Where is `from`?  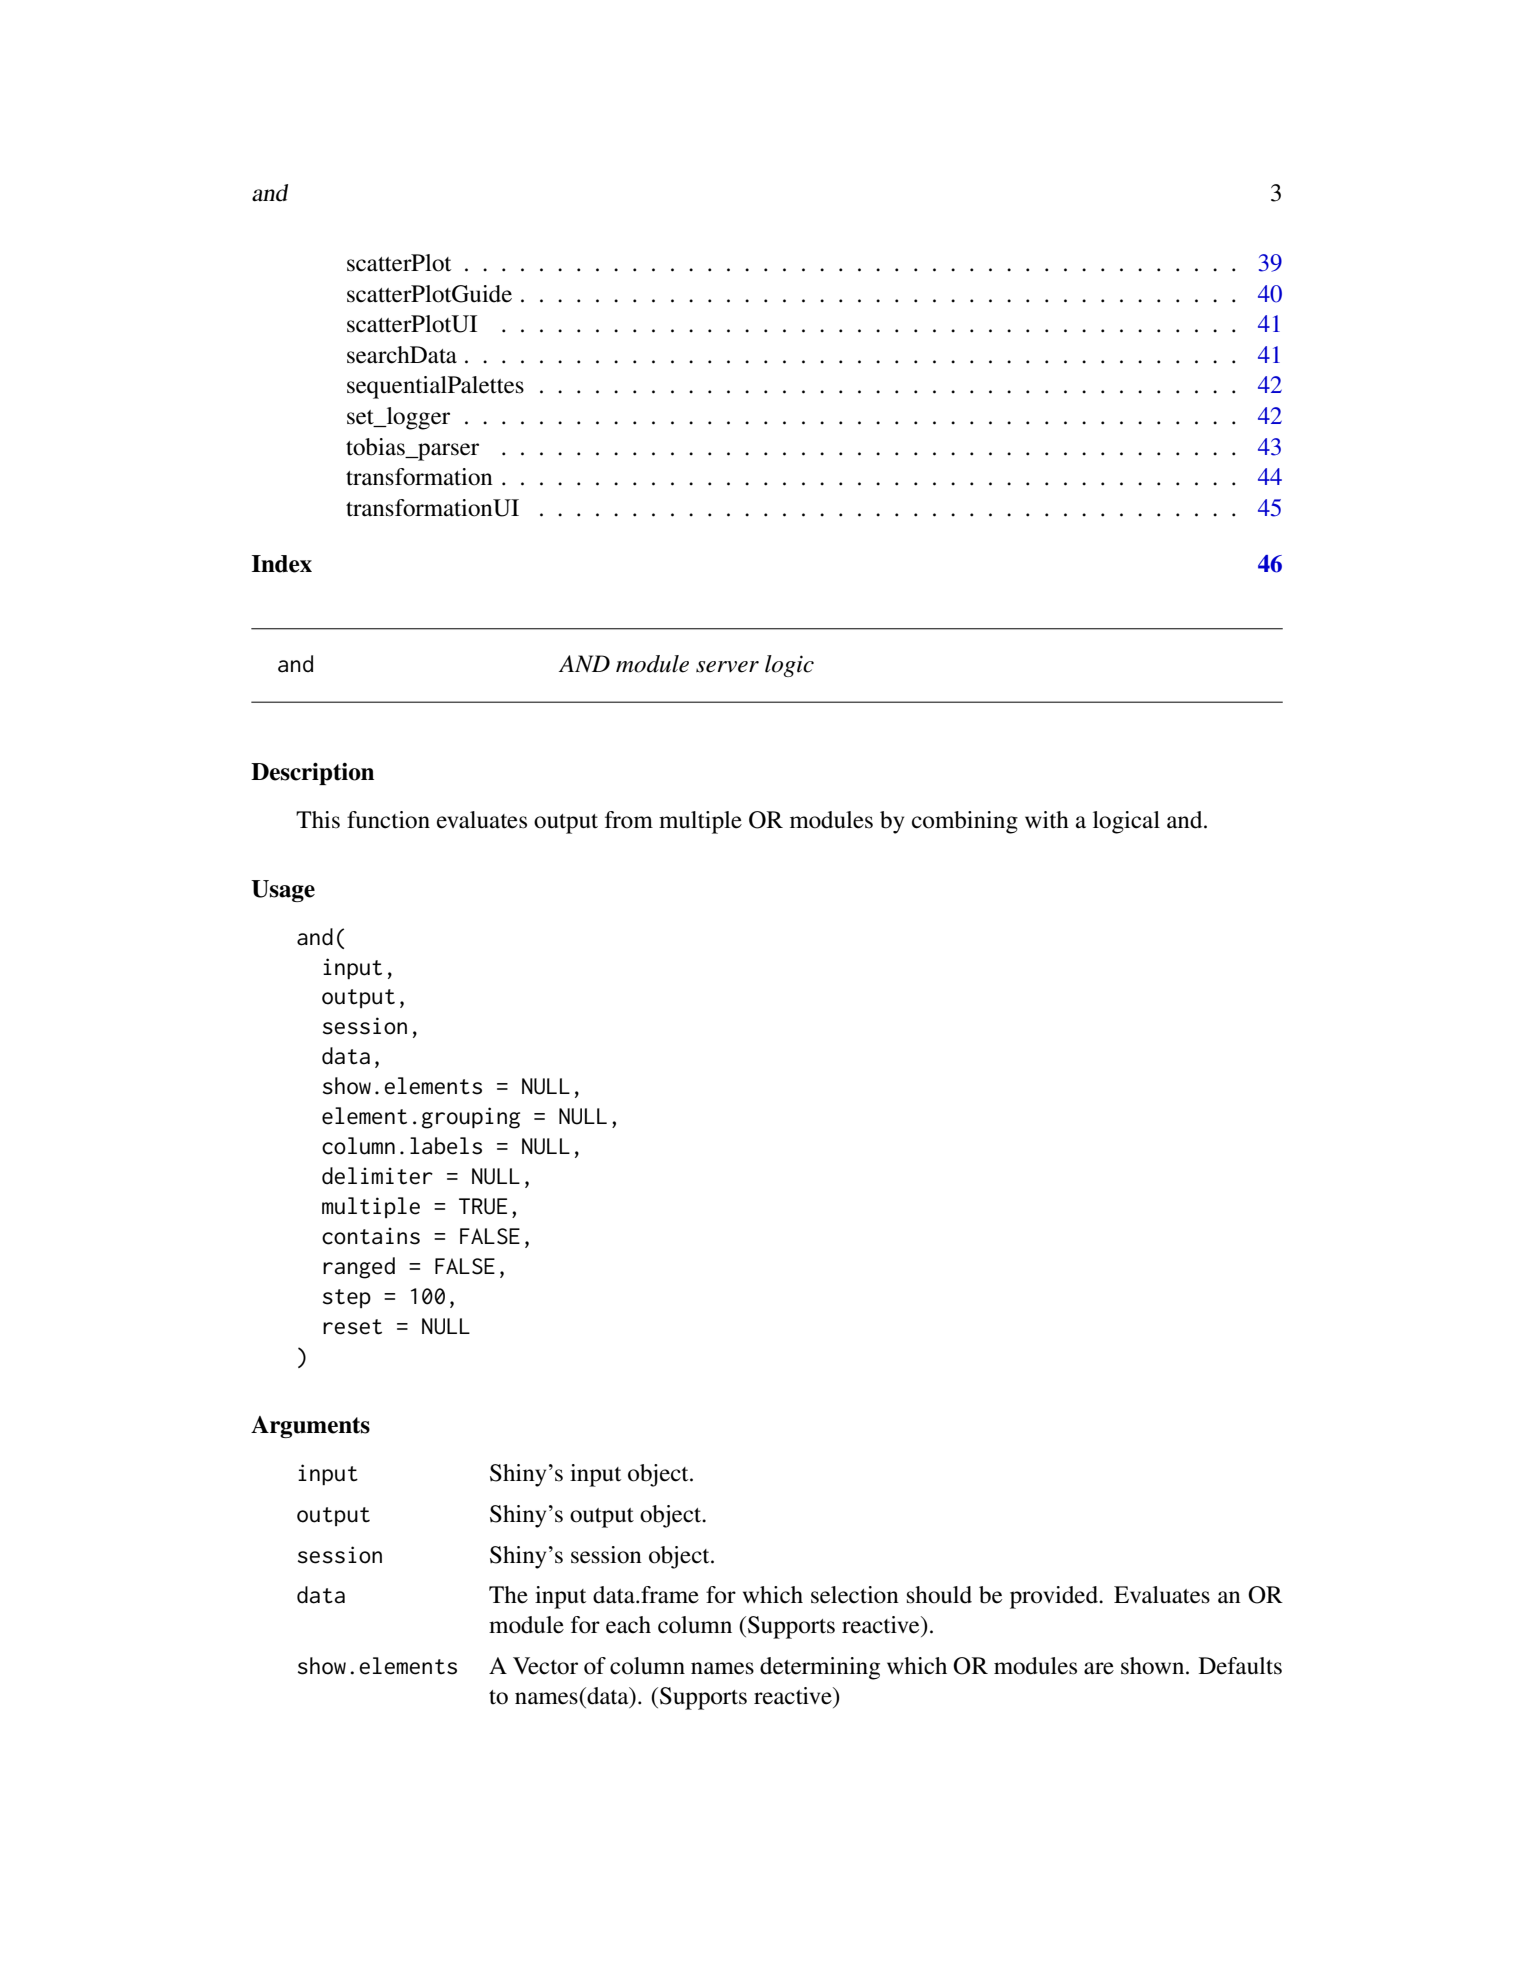 from is located at coordinates (629, 820).
